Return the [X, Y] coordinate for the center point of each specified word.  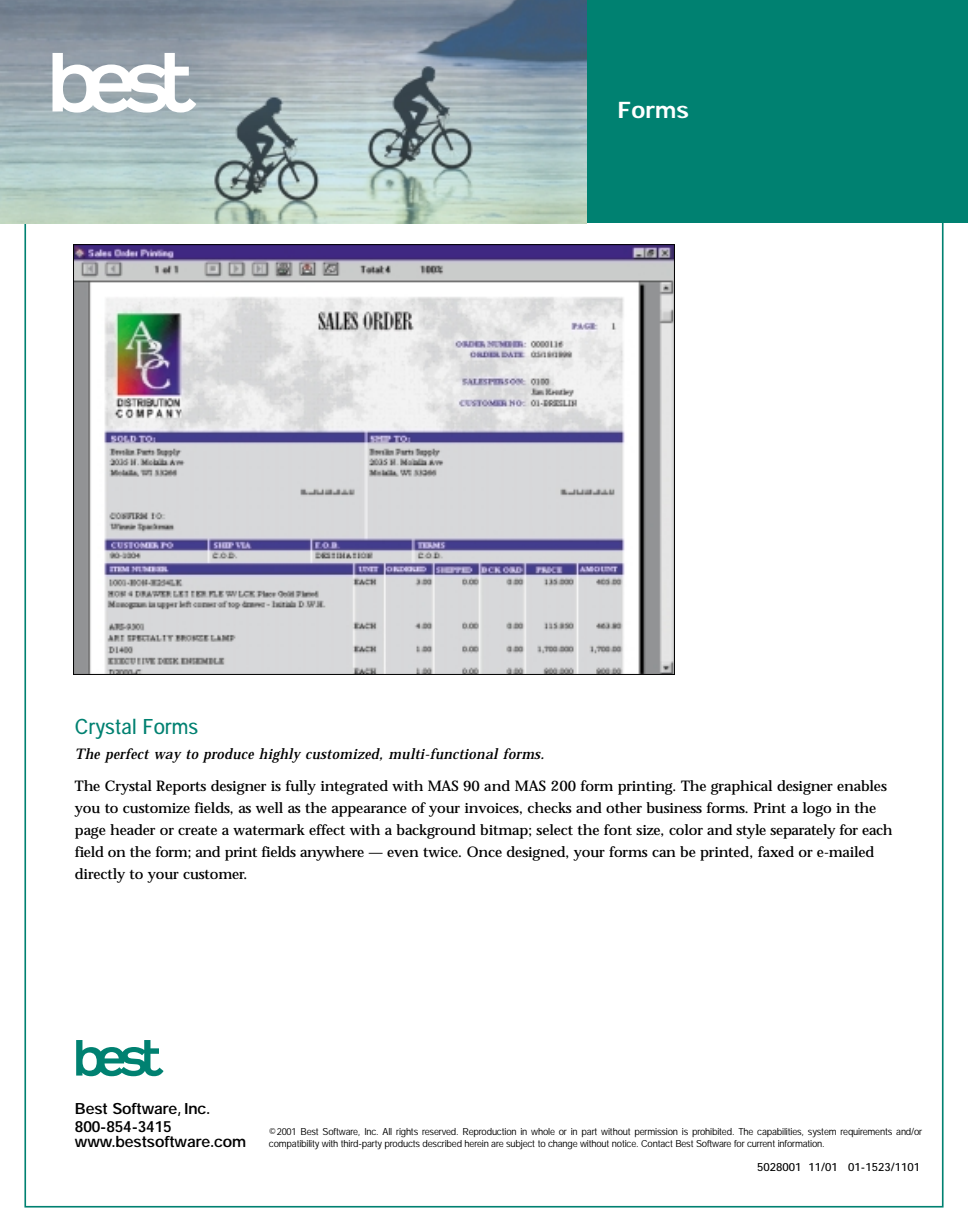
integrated [354, 787]
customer [214, 874]
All [387, 1131]
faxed [776, 851]
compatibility [294, 1145]
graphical [741, 787]
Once [484, 851]
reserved [440, 1131]
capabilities [780, 1132]
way [168, 757]
